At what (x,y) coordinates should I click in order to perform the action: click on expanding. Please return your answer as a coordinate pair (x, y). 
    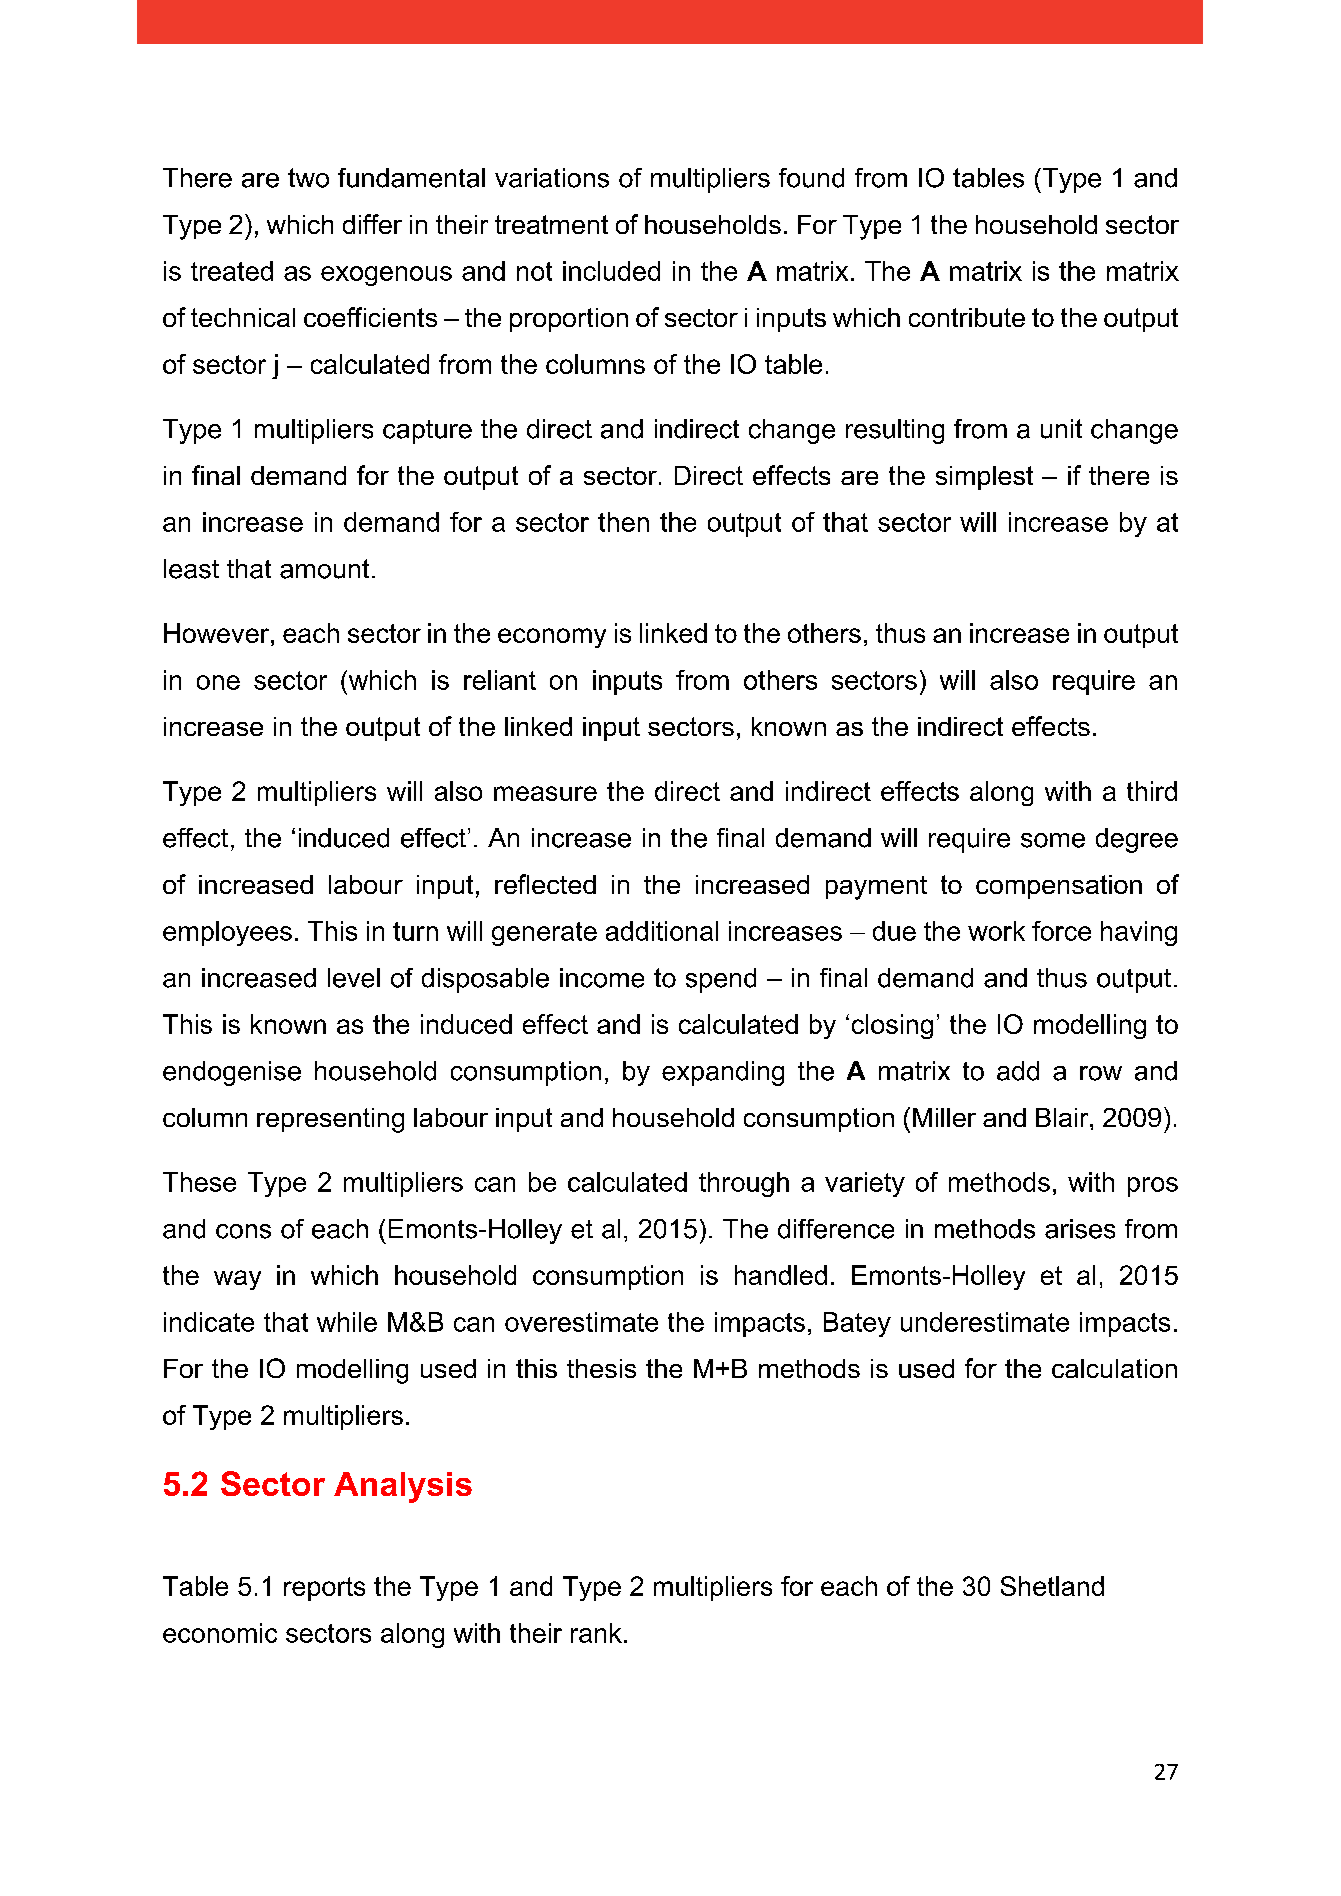
    Looking at the image, I should click on (723, 1073).
